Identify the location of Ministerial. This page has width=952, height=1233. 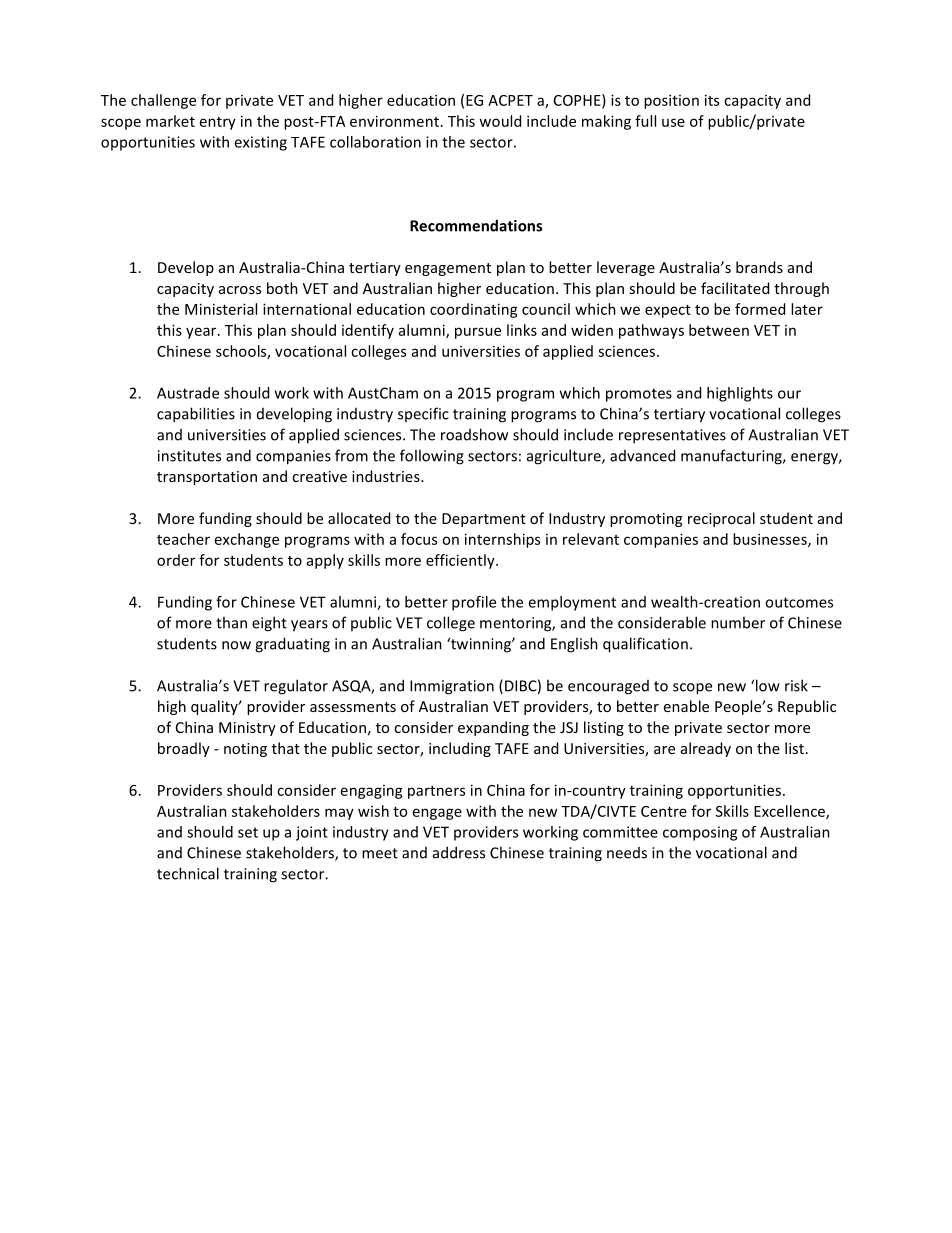
(221, 309).
